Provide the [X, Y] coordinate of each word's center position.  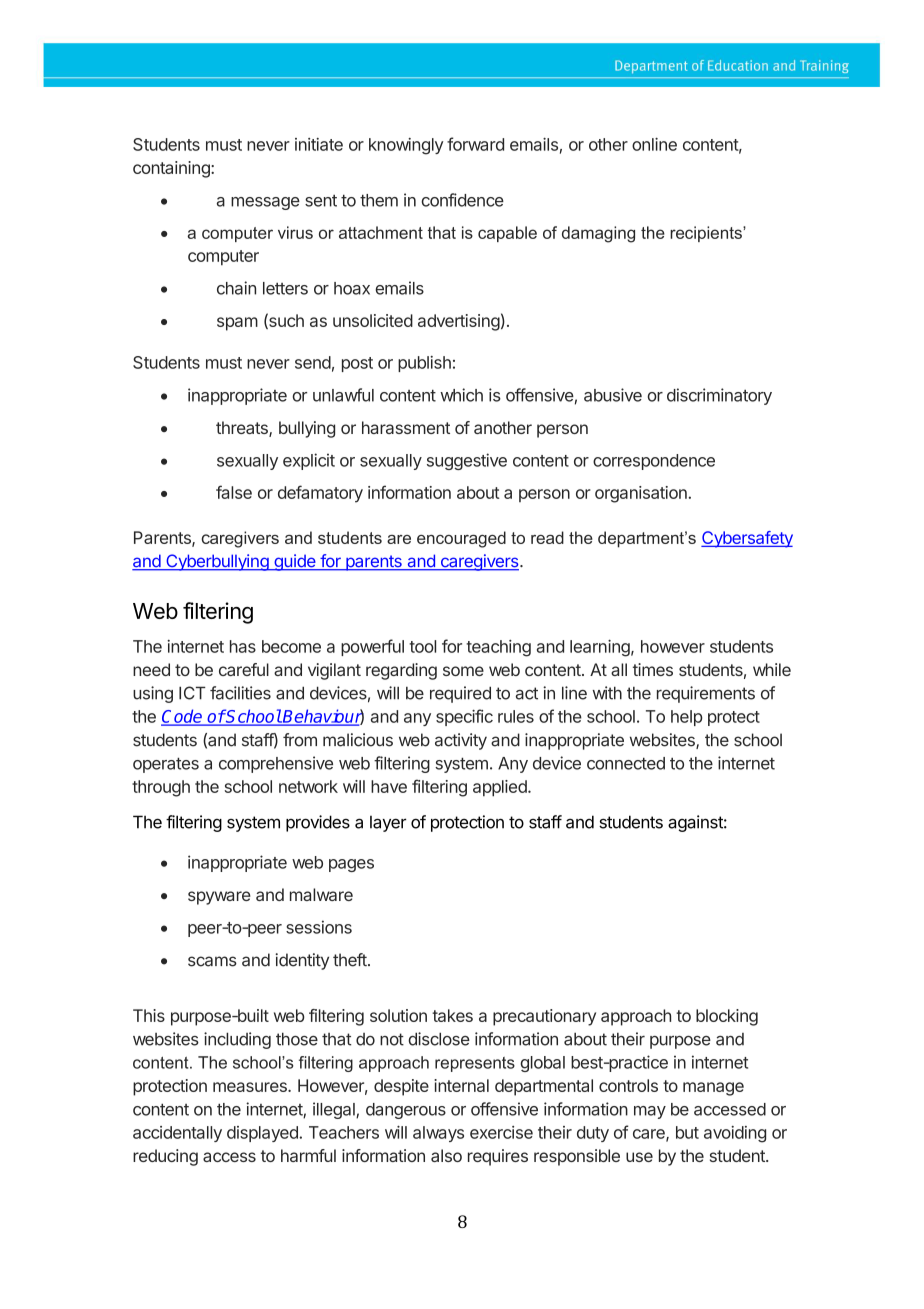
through [161, 788]
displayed [263, 1134]
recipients [707, 234]
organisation [641, 494]
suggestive [467, 461]
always [438, 1134]
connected [626, 763]
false [234, 492]
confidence [462, 200]
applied [501, 788]
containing [172, 169]
